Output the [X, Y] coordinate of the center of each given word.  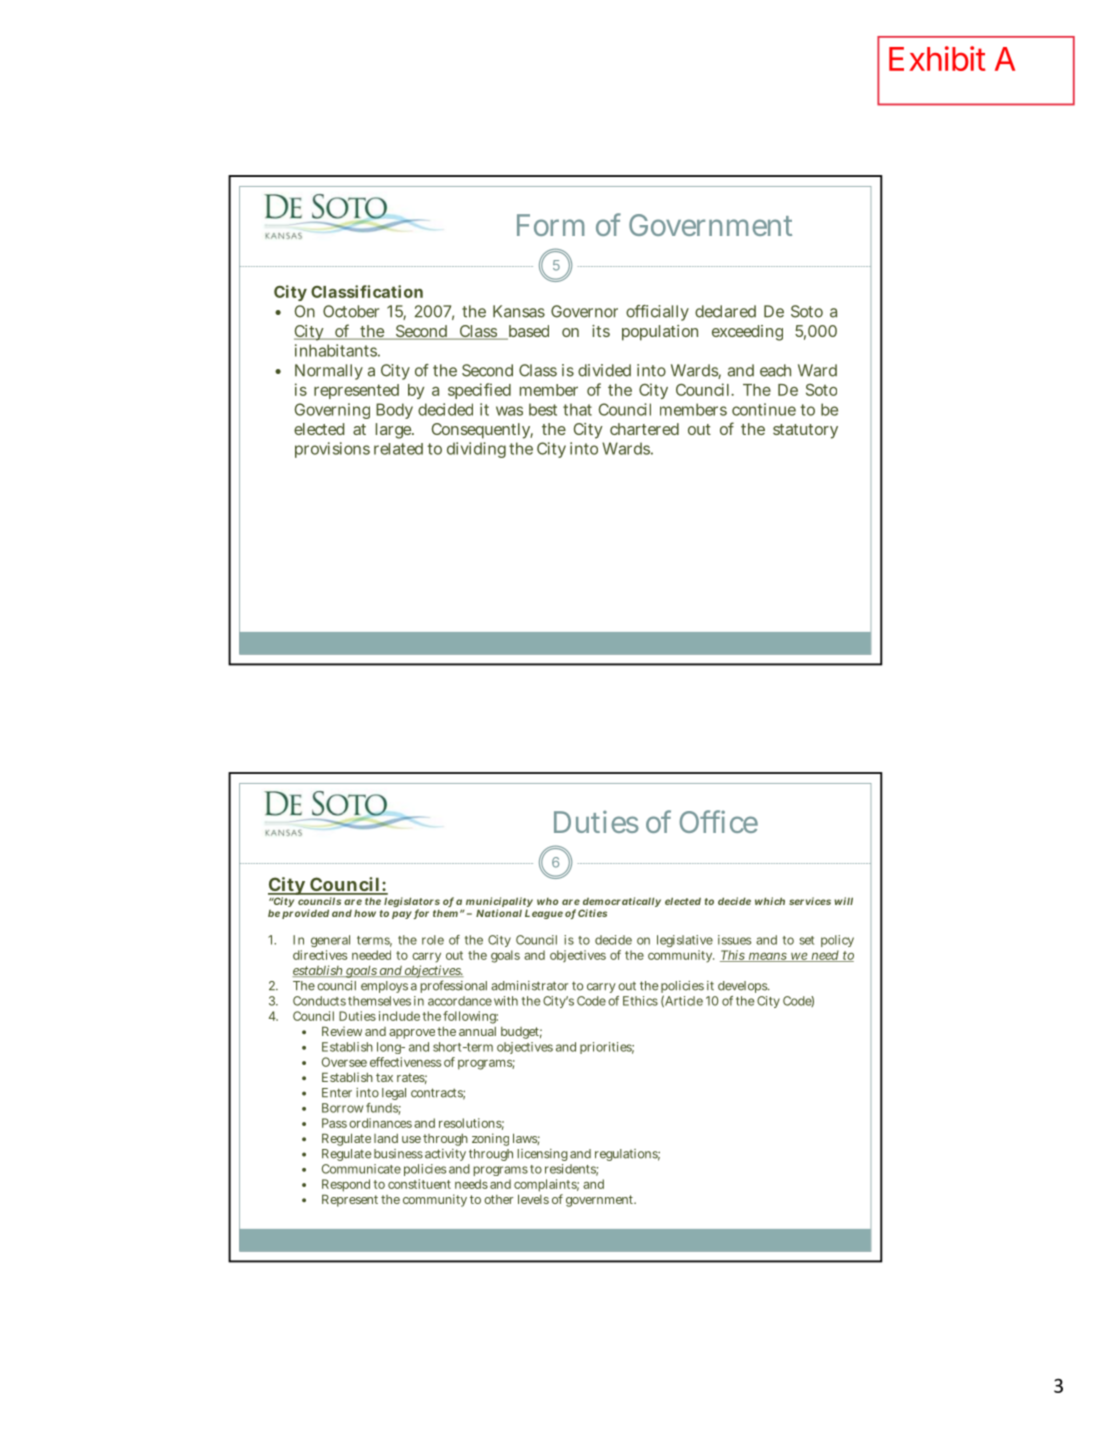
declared [725, 311]
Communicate [361, 1169]
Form [550, 225]
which [770, 901]
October [351, 311]
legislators [412, 903]
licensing [542, 1155]
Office [718, 821]
